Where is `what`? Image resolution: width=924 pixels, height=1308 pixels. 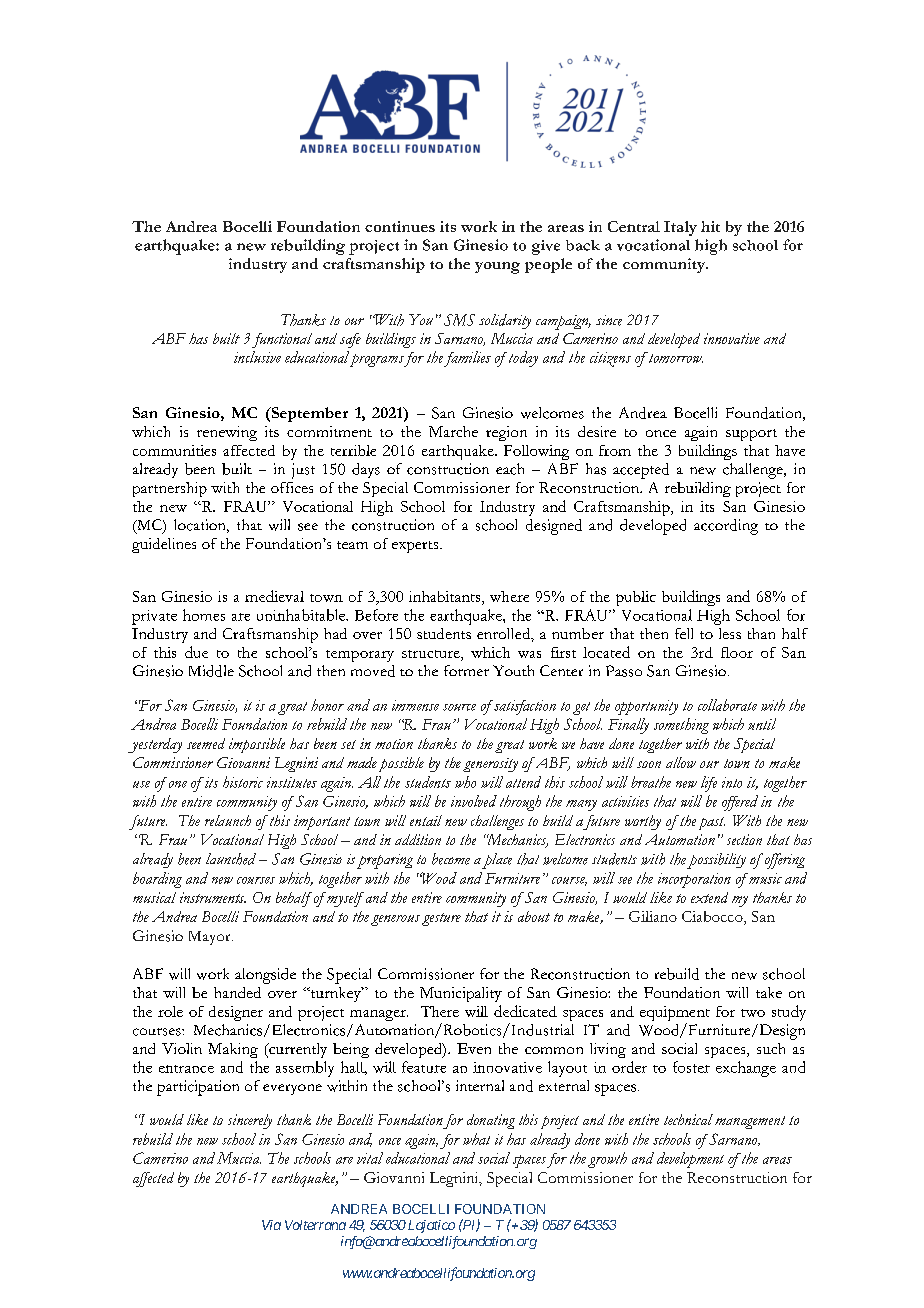
what is located at coordinates (476, 1139).
